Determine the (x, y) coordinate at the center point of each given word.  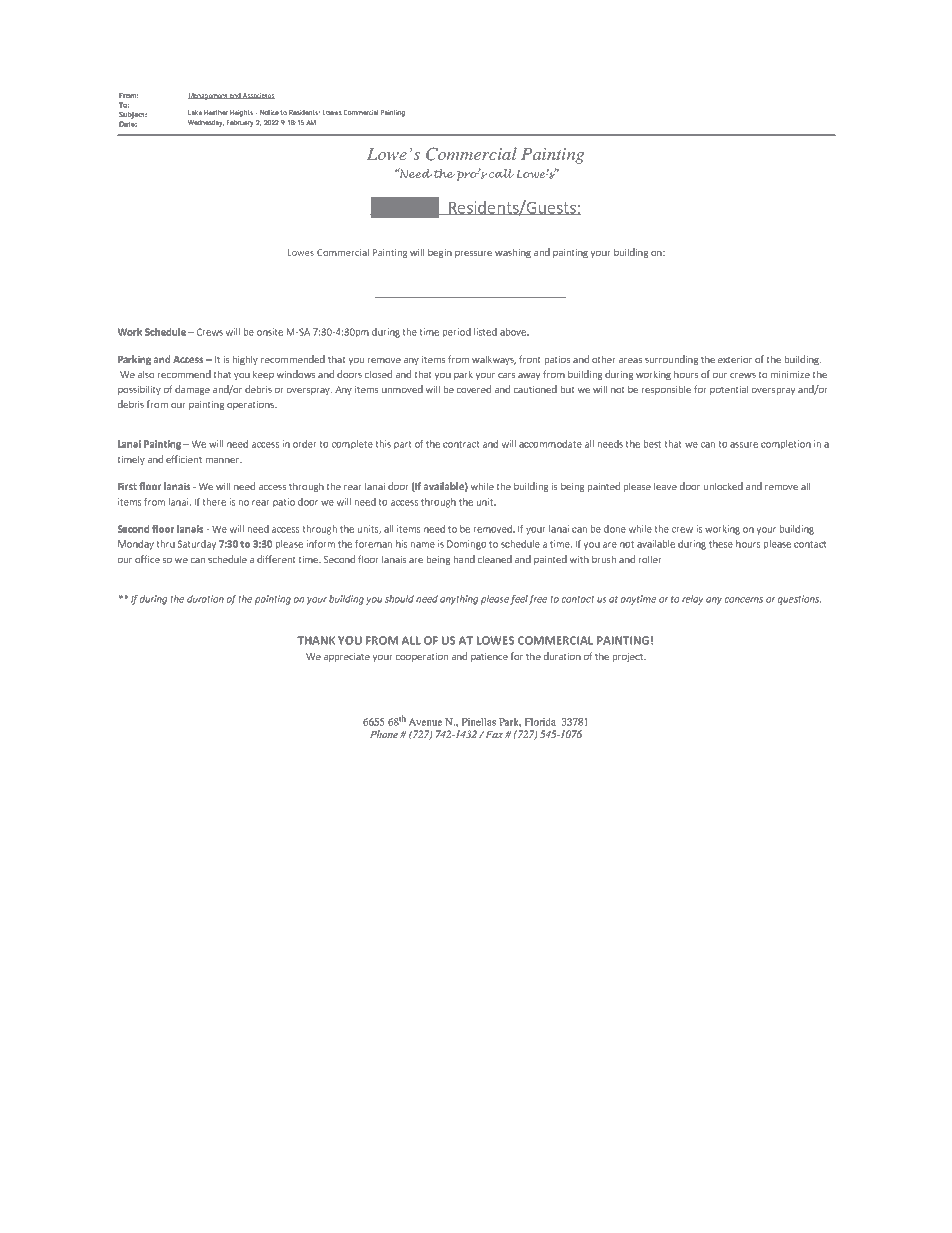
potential (729, 390)
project (629, 657)
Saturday (197, 545)
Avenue (425, 722)
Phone (384, 734)
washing (513, 253)
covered (474, 389)
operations (251, 405)
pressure (473, 254)
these (721, 544)
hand (464, 559)
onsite (270, 332)
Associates (258, 96)
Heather (216, 112)
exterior (735, 359)
